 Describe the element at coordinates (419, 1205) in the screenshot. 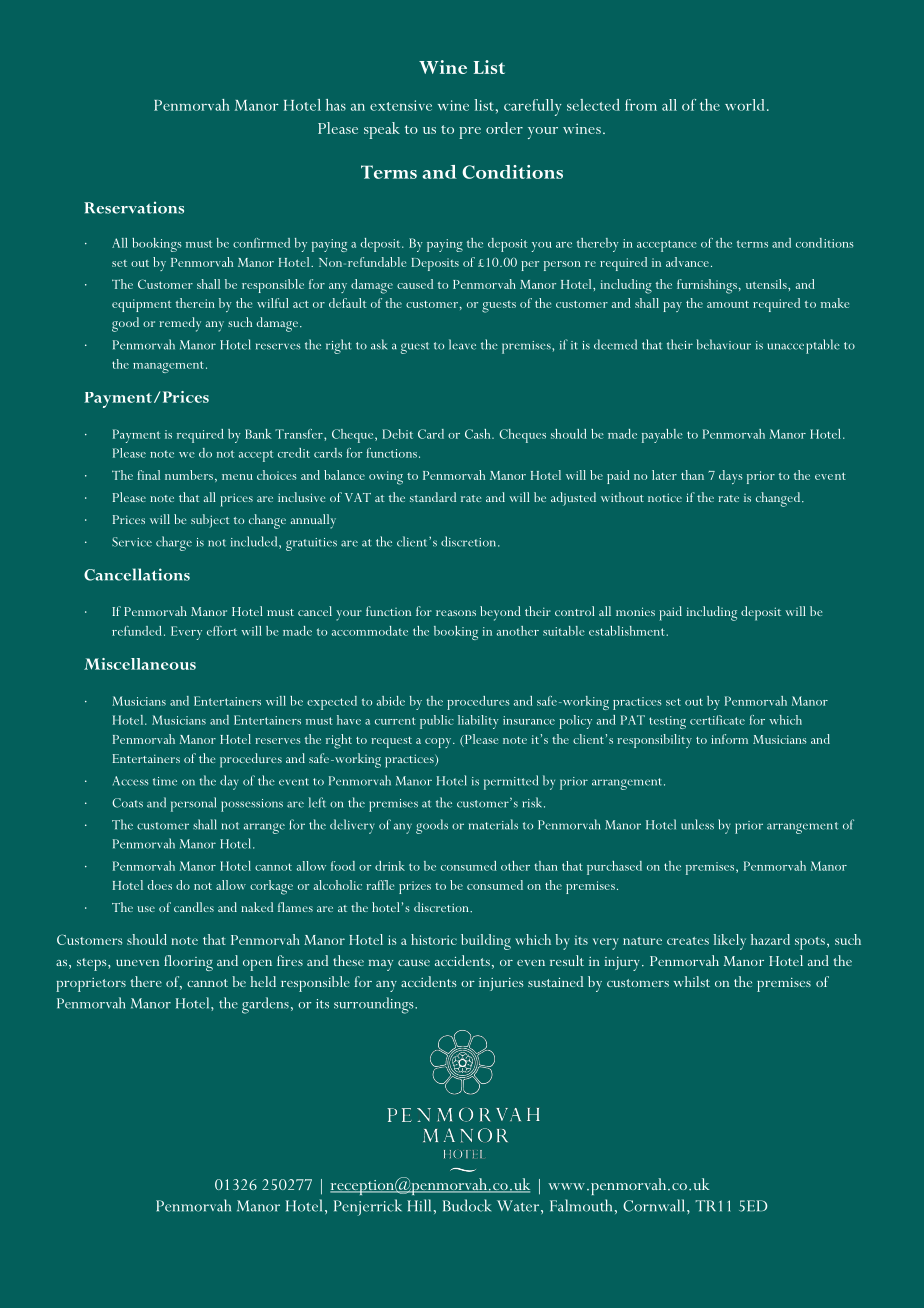

I see `Hill` at that location.
